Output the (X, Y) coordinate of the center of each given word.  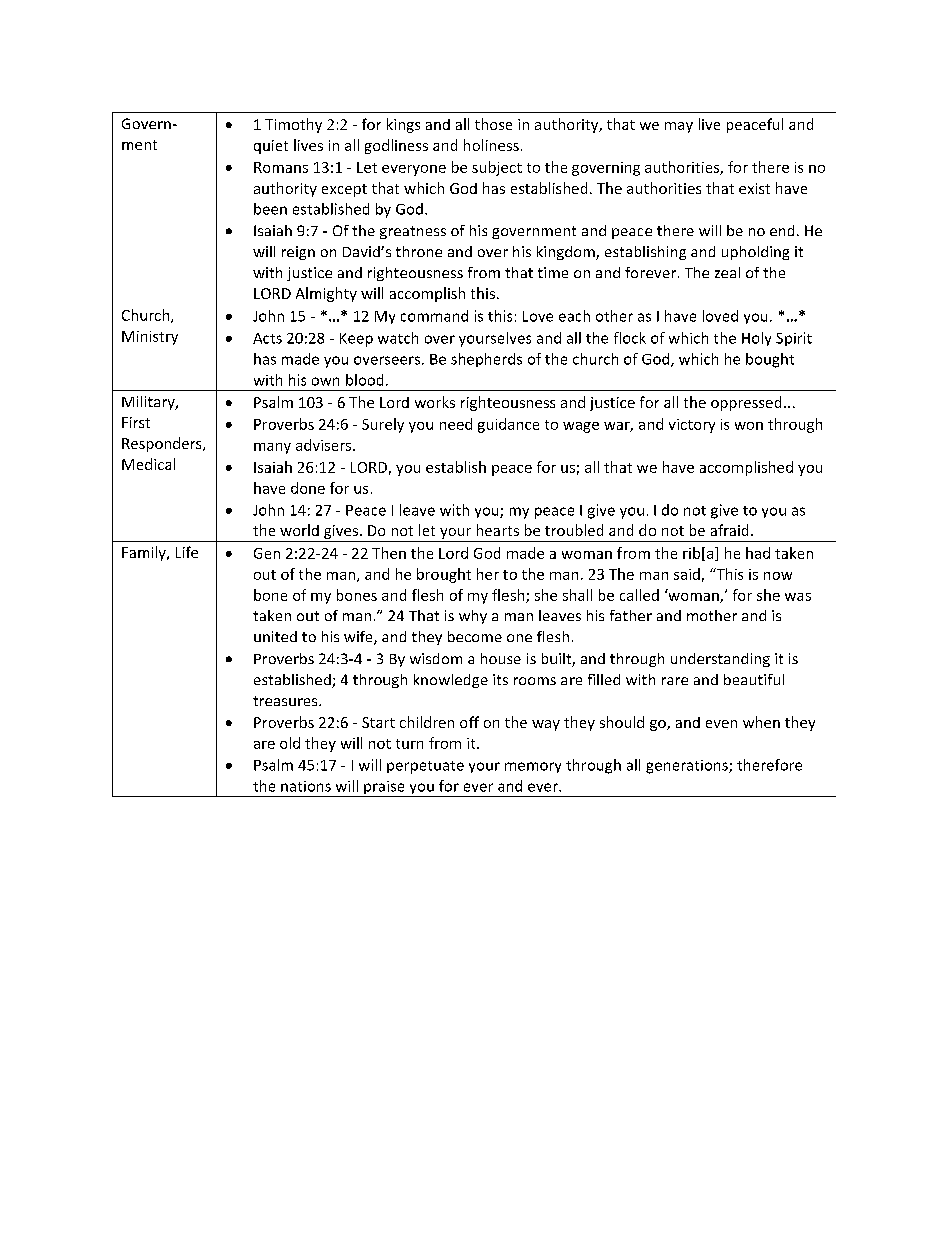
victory (692, 426)
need (456, 424)
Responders (163, 444)
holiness (491, 145)
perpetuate (425, 767)
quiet (271, 147)
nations (306, 786)
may (679, 127)
